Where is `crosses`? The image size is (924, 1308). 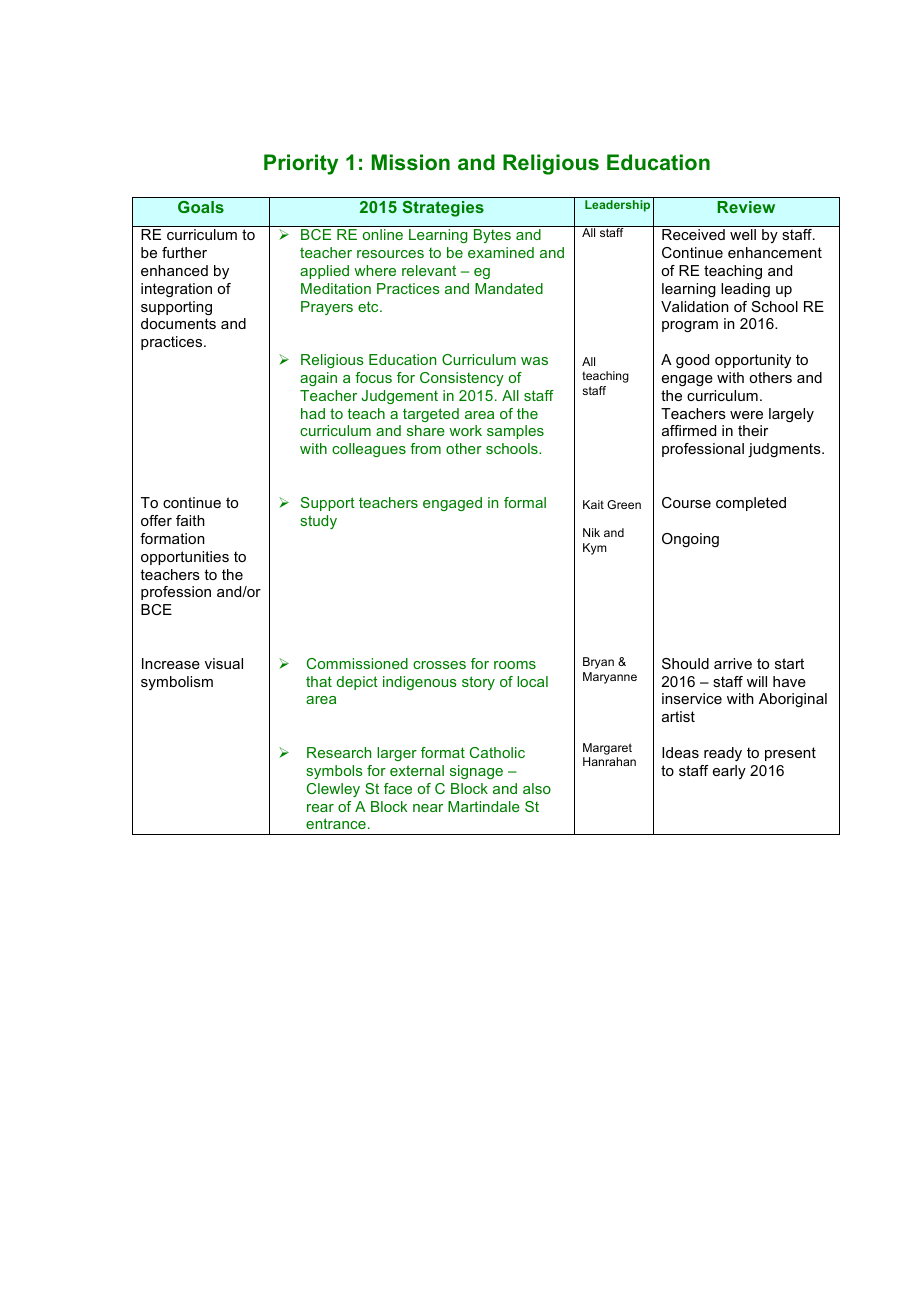 crosses is located at coordinates (439, 665).
